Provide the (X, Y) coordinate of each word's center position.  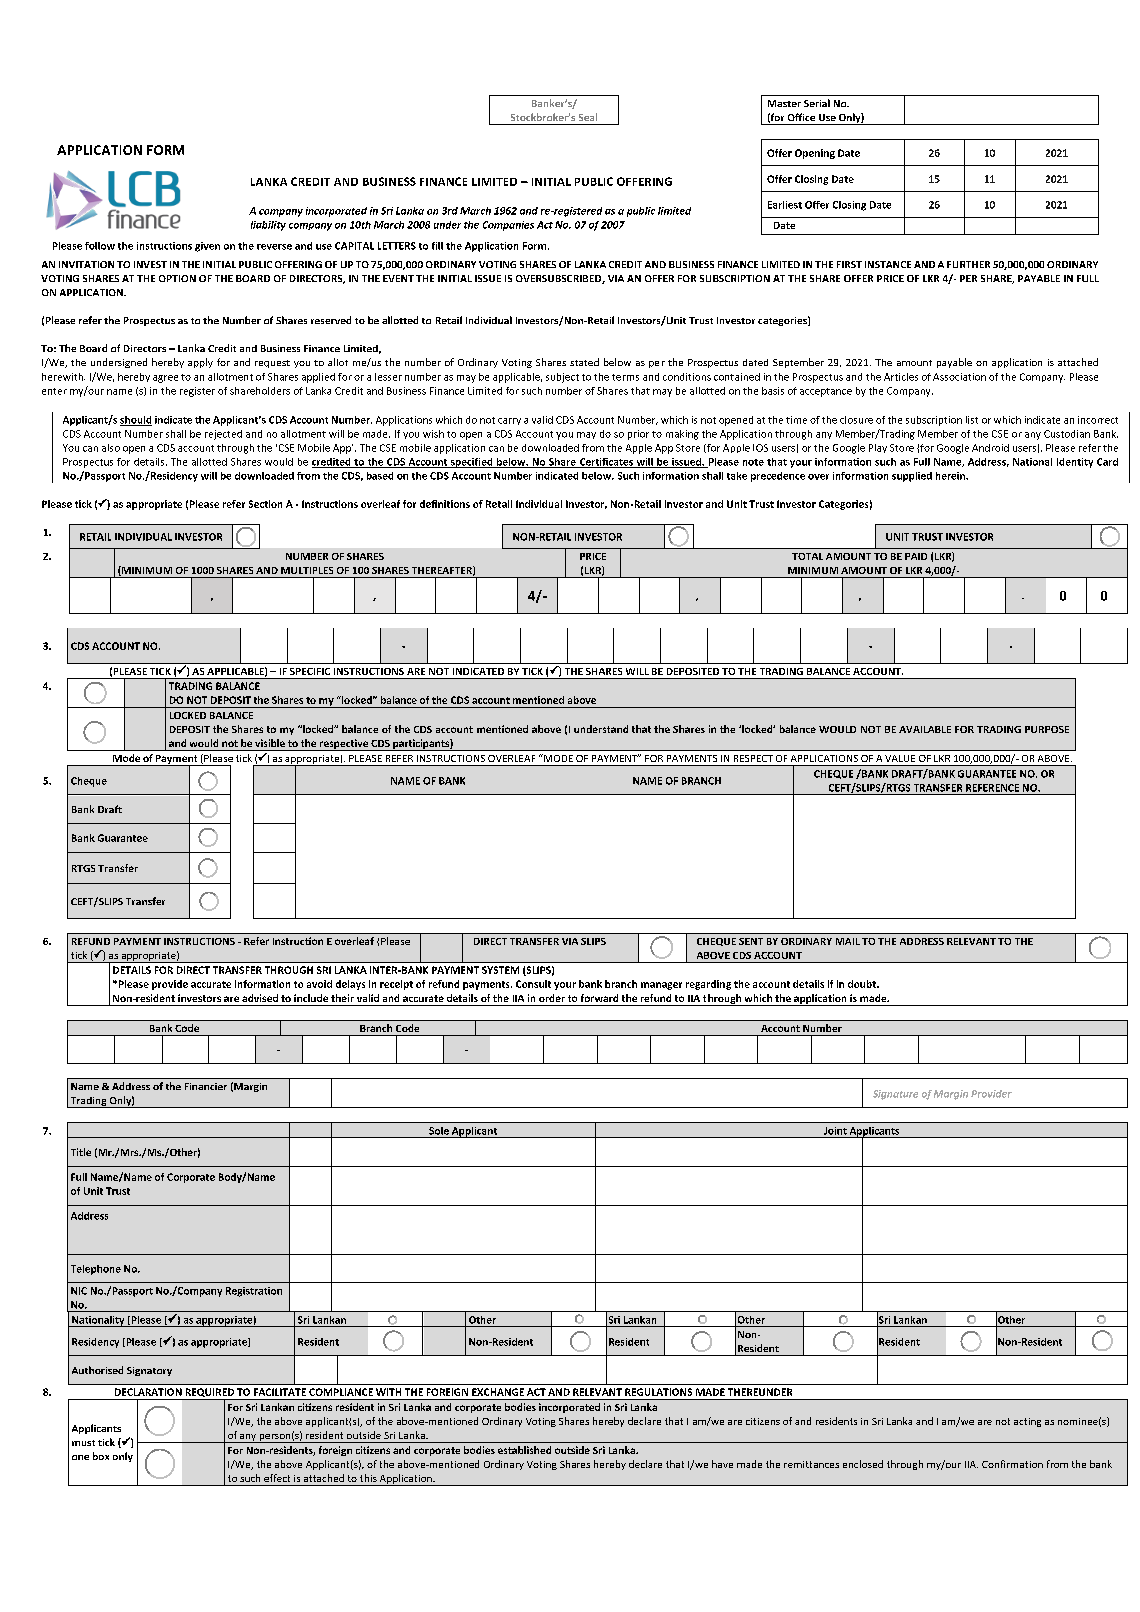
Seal (588, 117)
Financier (206, 1086)
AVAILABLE (925, 729)
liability (268, 226)
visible (270, 743)
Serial (817, 103)
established (524, 1450)
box (101, 1456)
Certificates (606, 463)
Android (990, 448)
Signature (895, 1095)
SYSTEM (500, 970)
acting (1027, 1422)
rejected (223, 435)
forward (599, 998)
